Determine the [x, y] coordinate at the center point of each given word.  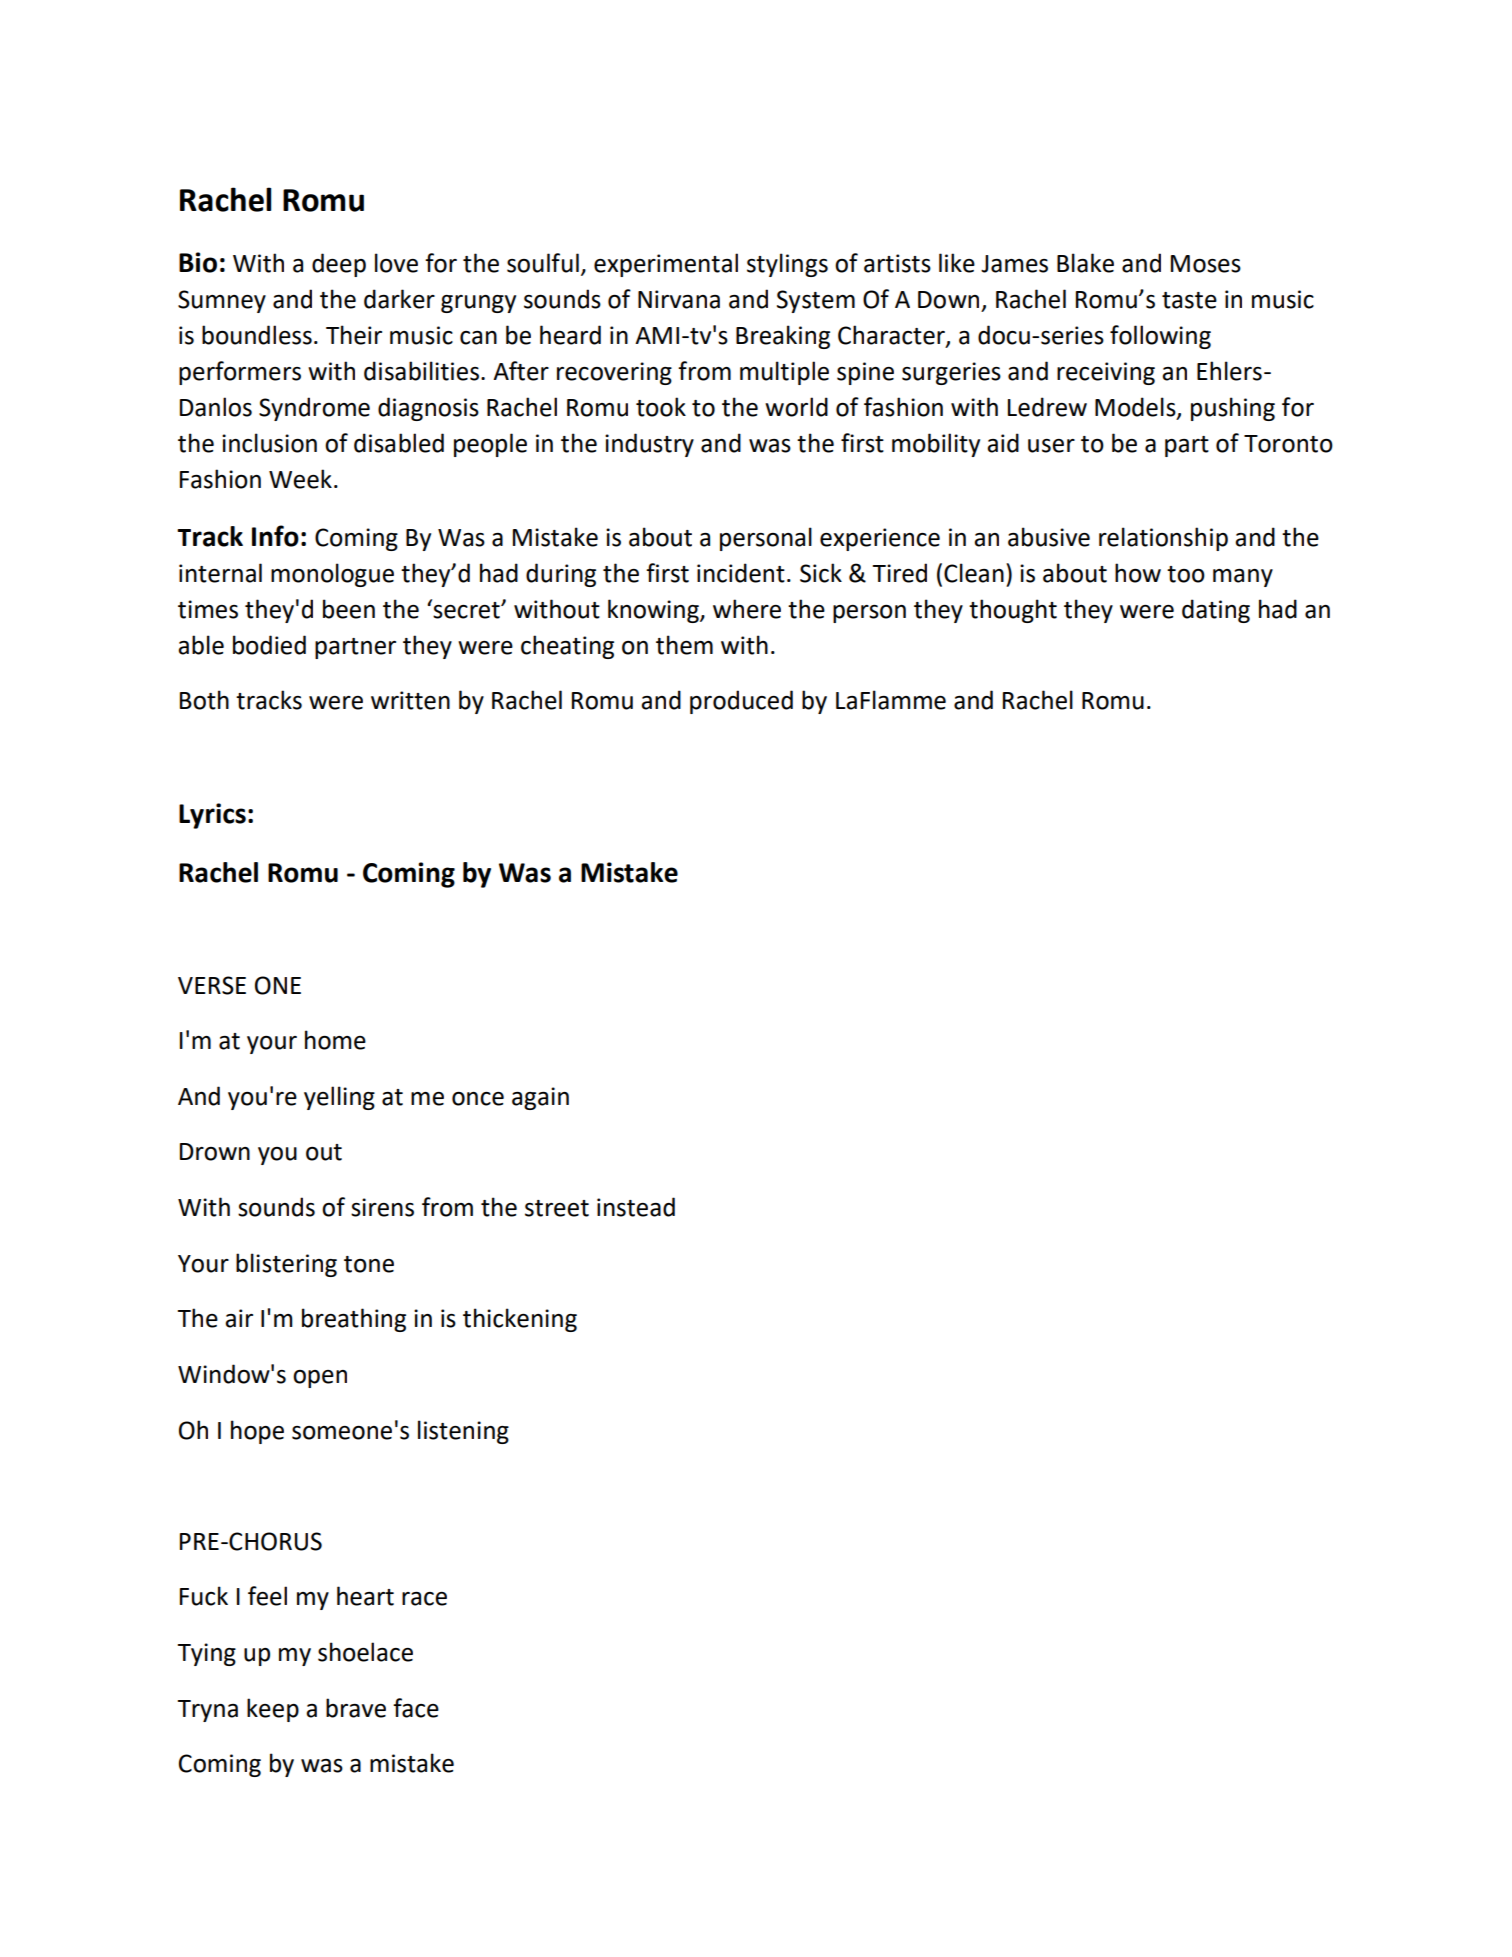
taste [1189, 300]
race [424, 1599]
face [416, 1708]
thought [1013, 611]
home [335, 1040]
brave [356, 1708]
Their [354, 335]
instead [636, 1207]
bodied [269, 645]
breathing [354, 1320]
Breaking [783, 337]
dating [1216, 611]
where [747, 609]
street [557, 1208]
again [540, 1098]
